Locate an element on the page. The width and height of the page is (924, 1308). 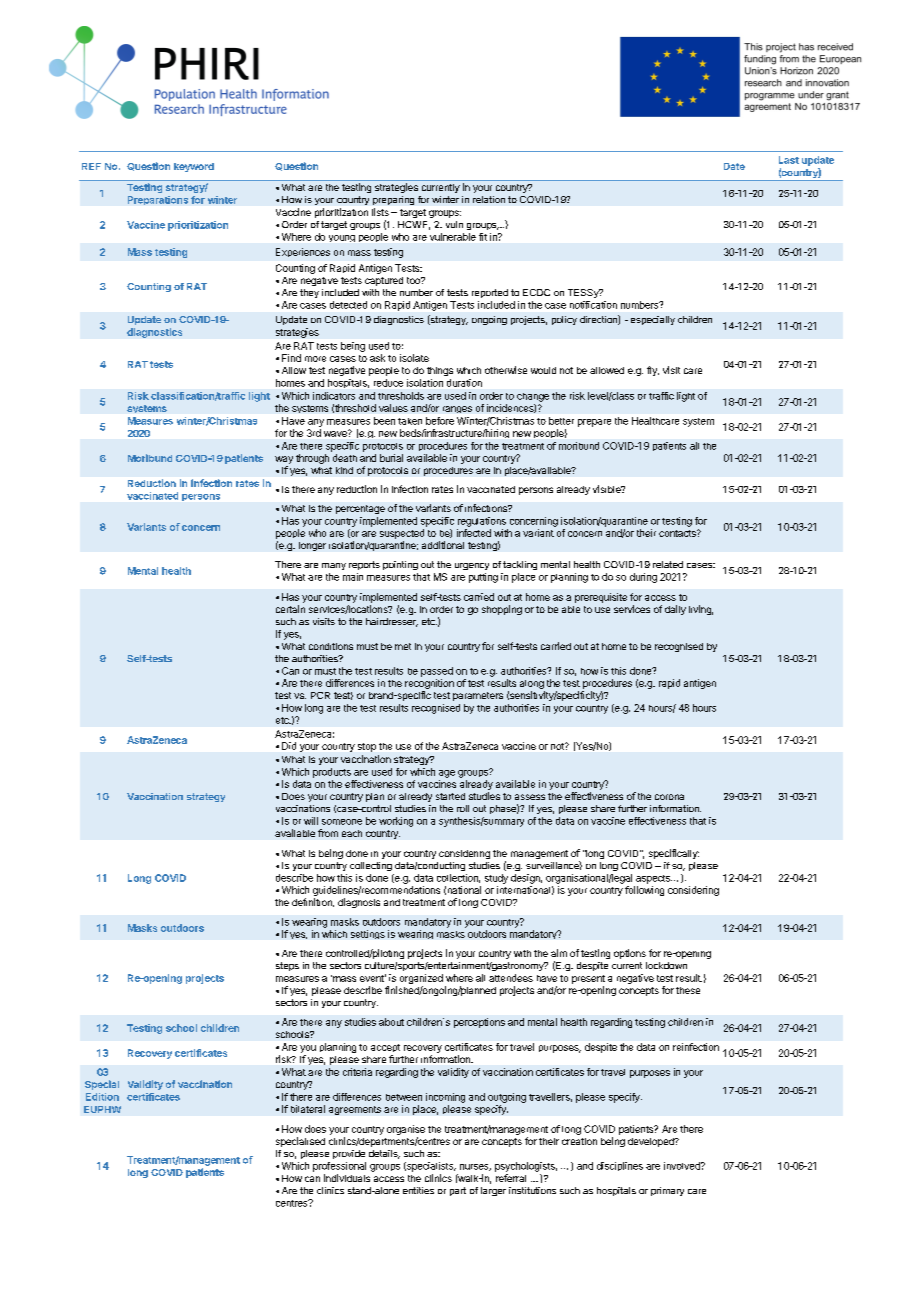
fly is located at coordinates (653, 371).
